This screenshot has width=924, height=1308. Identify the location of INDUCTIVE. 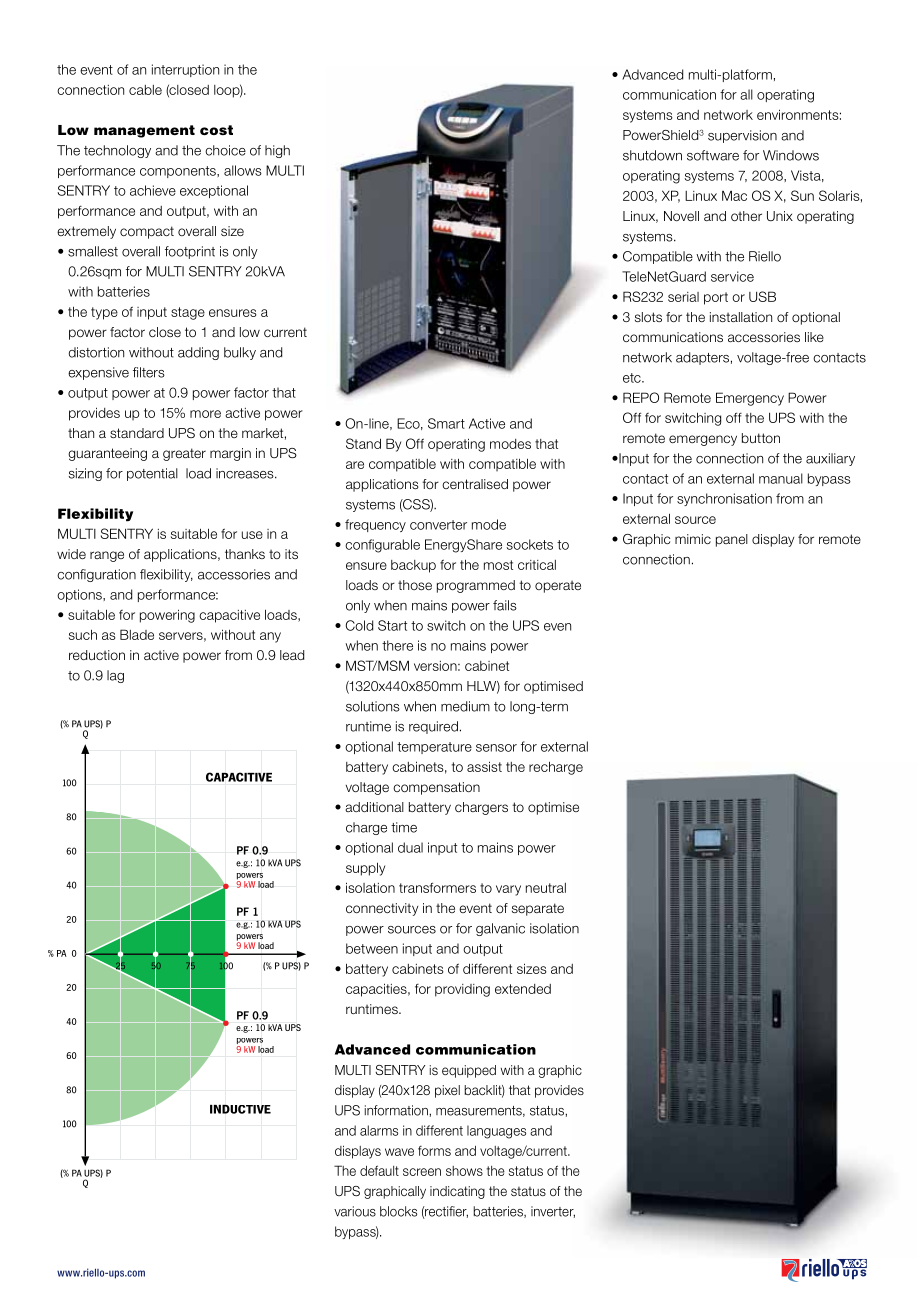
(240, 1109).
